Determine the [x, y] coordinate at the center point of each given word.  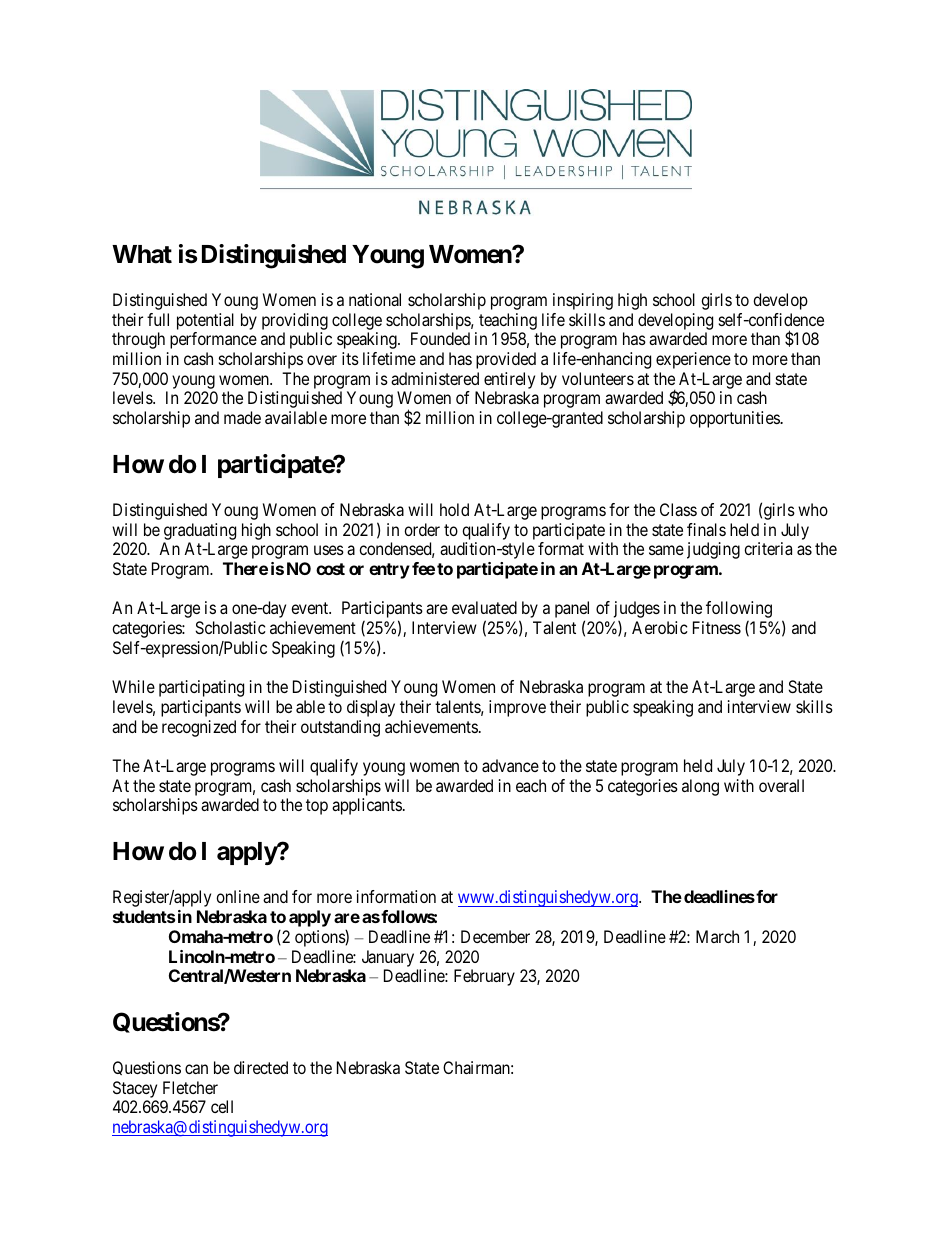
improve [517, 708]
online [238, 896]
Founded [440, 338]
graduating [200, 531]
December [495, 936]
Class [678, 509]
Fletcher [190, 1087]
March [717, 936]
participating [201, 688]
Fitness [717, 627]
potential [205, 321]
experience [693, 360]
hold [454, 509]
